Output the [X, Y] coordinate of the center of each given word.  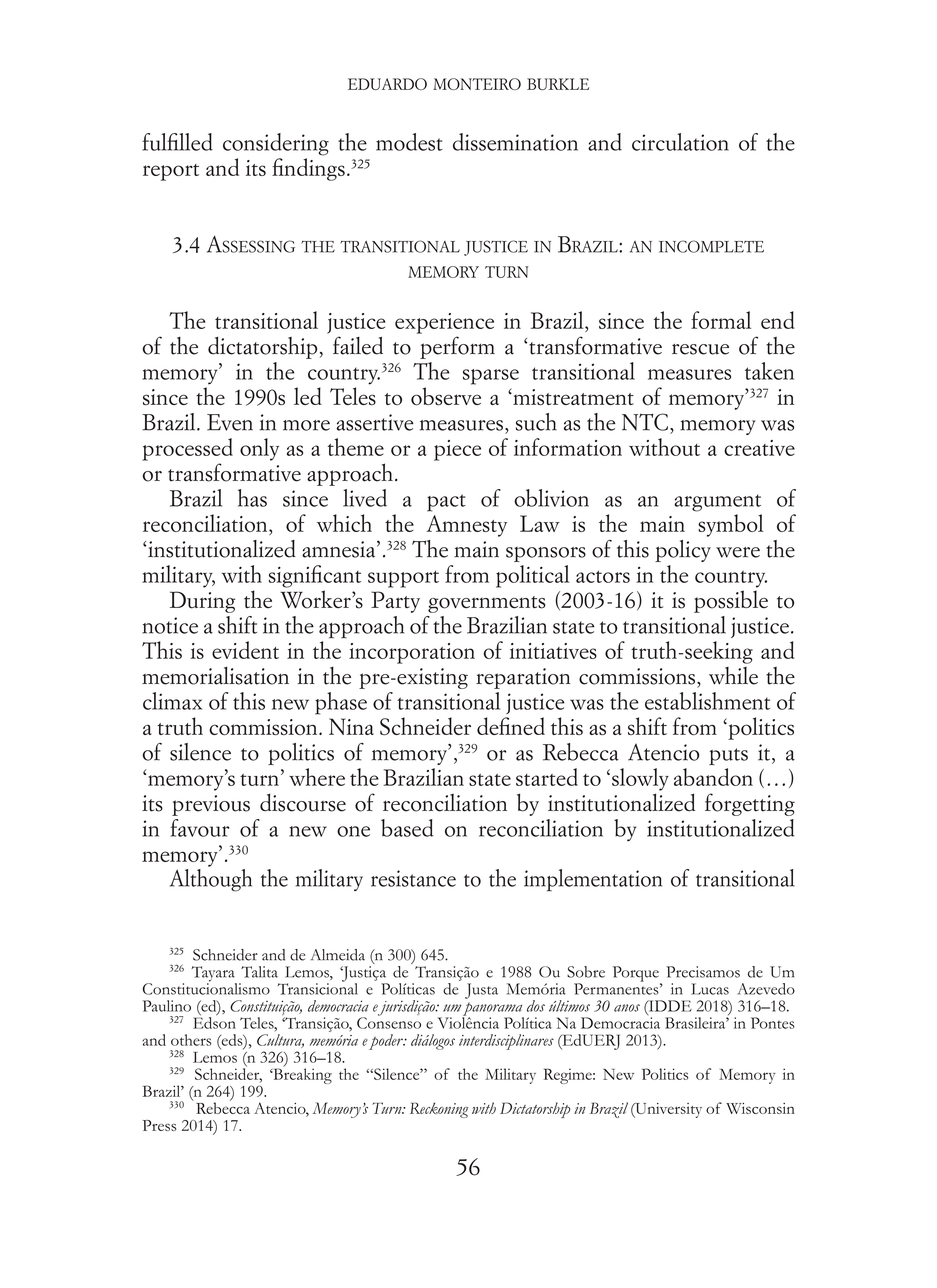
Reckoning [439, 1110]
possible [731, 601]
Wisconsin [760, 1108]
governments [487, 604]
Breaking [301, 1075]
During [202, 602]
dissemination [515, 142]
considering [276, 144]
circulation [680, 142]
